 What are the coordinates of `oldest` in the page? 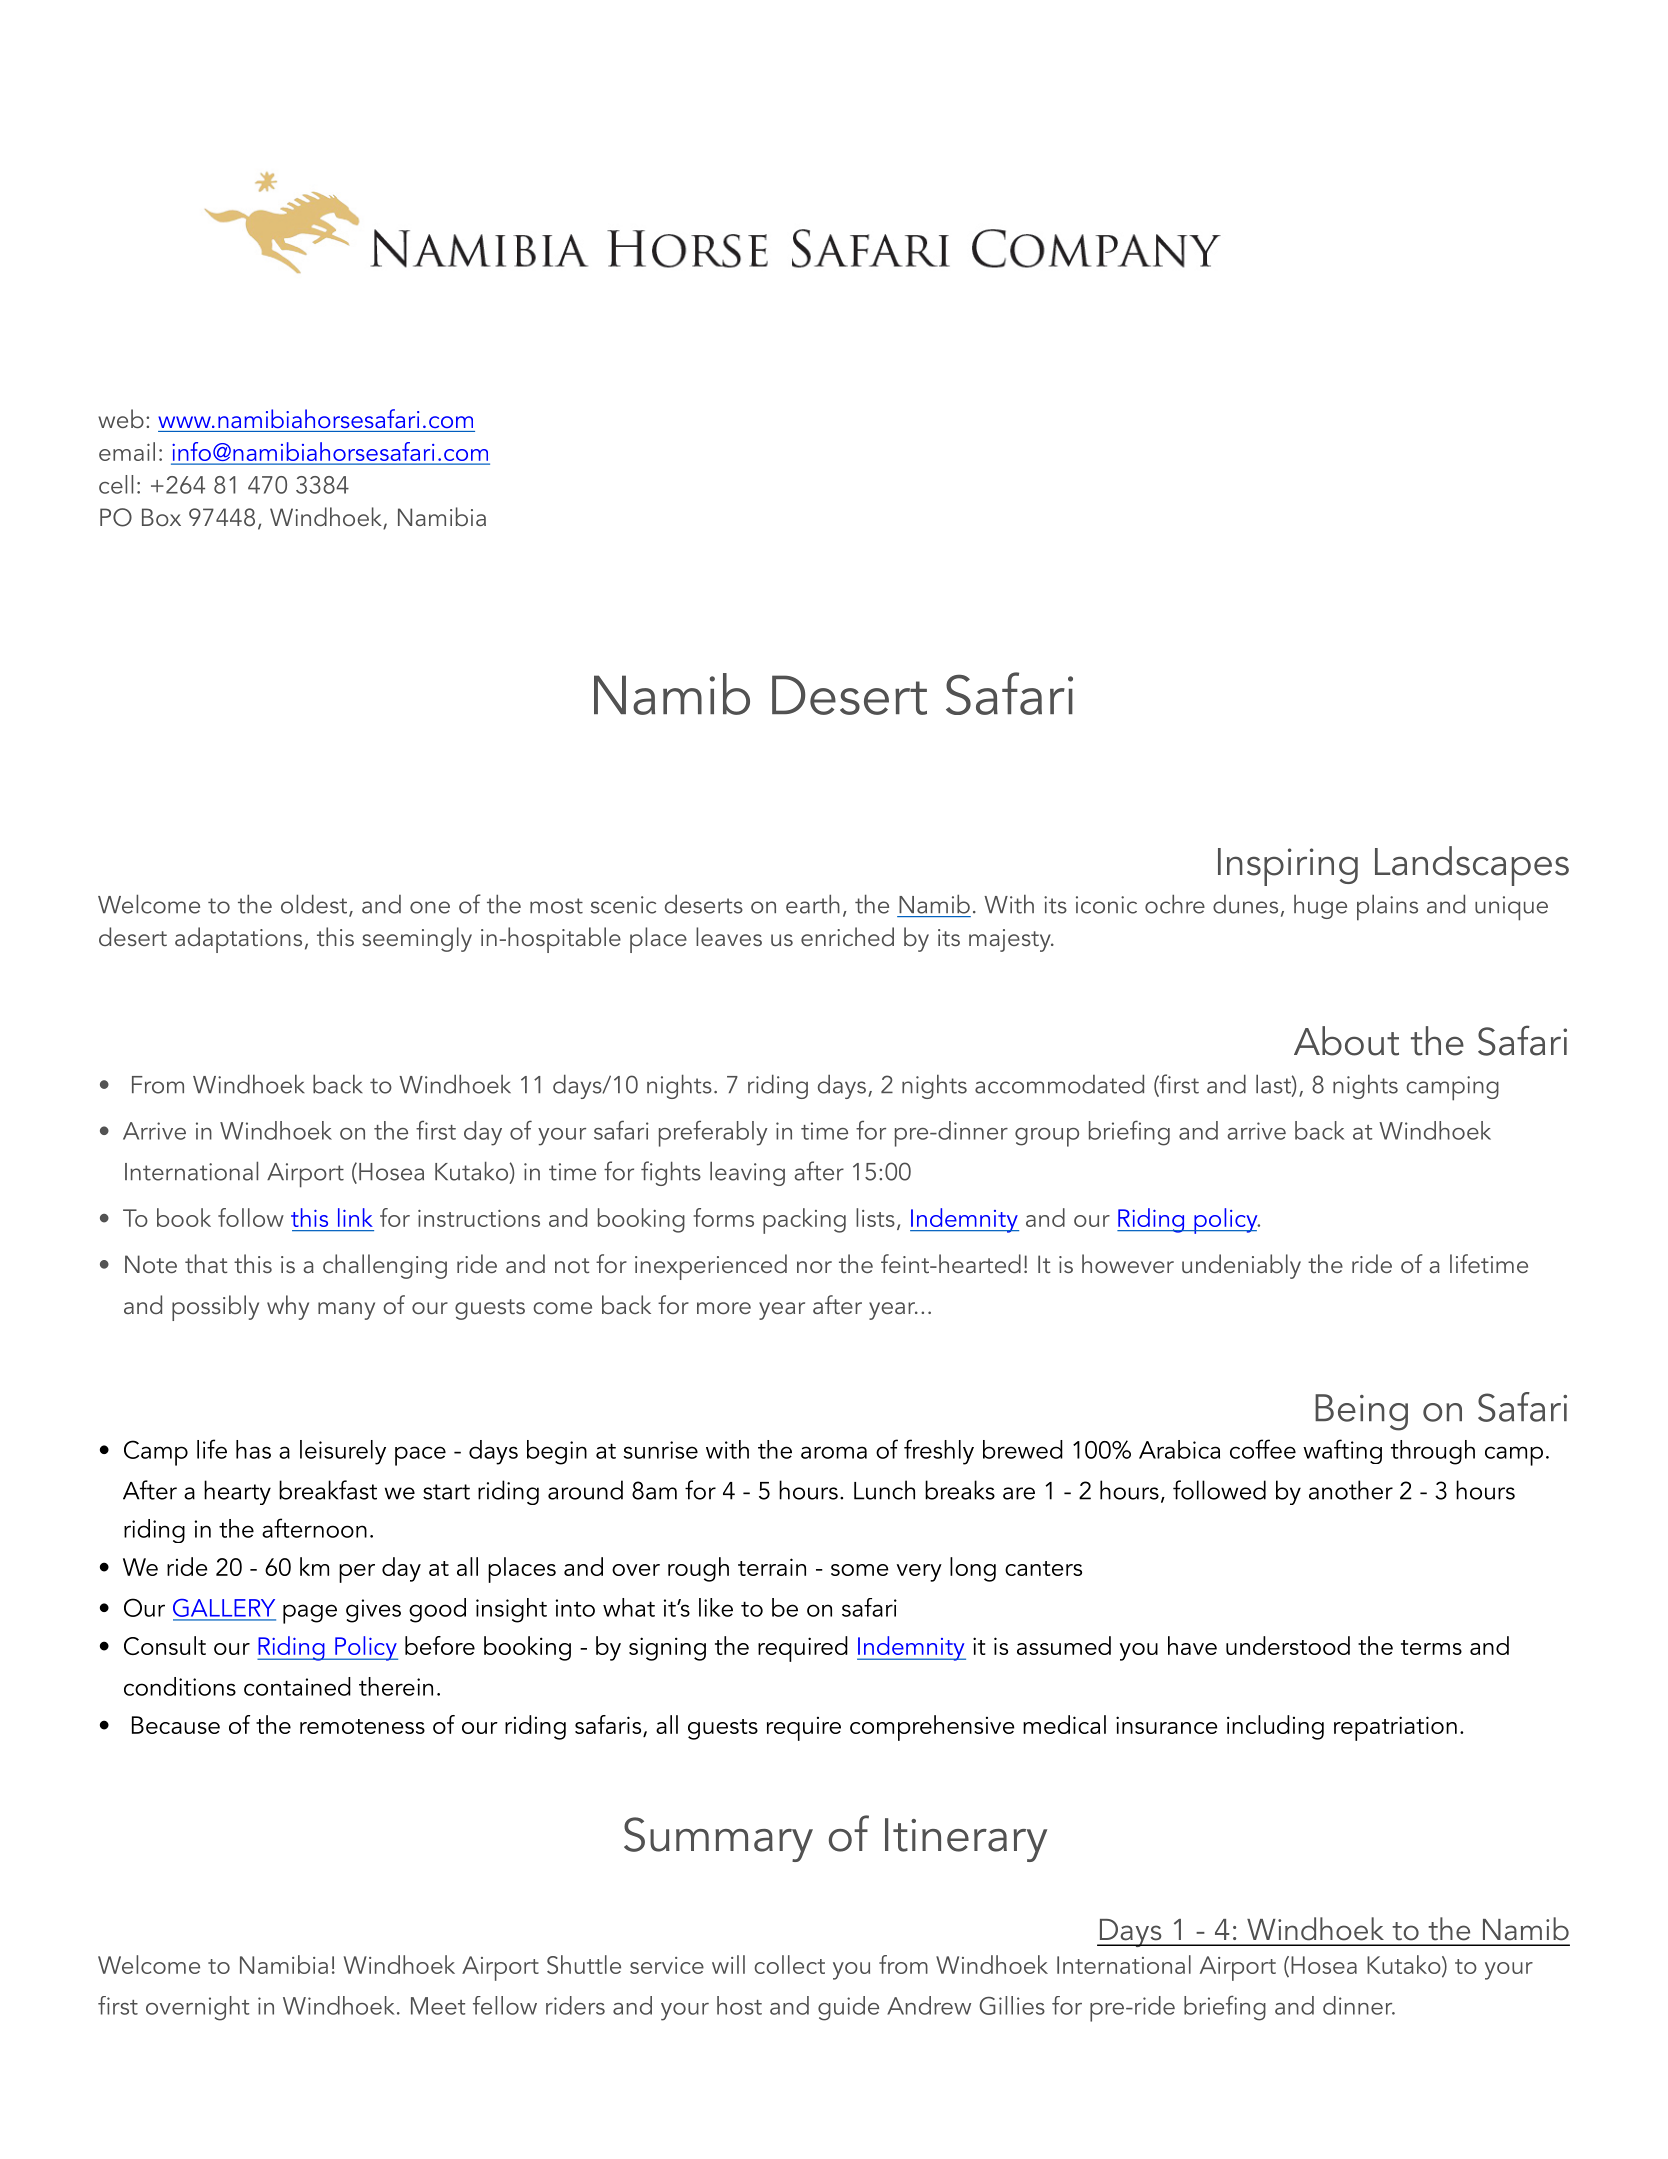 It's located at (315, 905).
